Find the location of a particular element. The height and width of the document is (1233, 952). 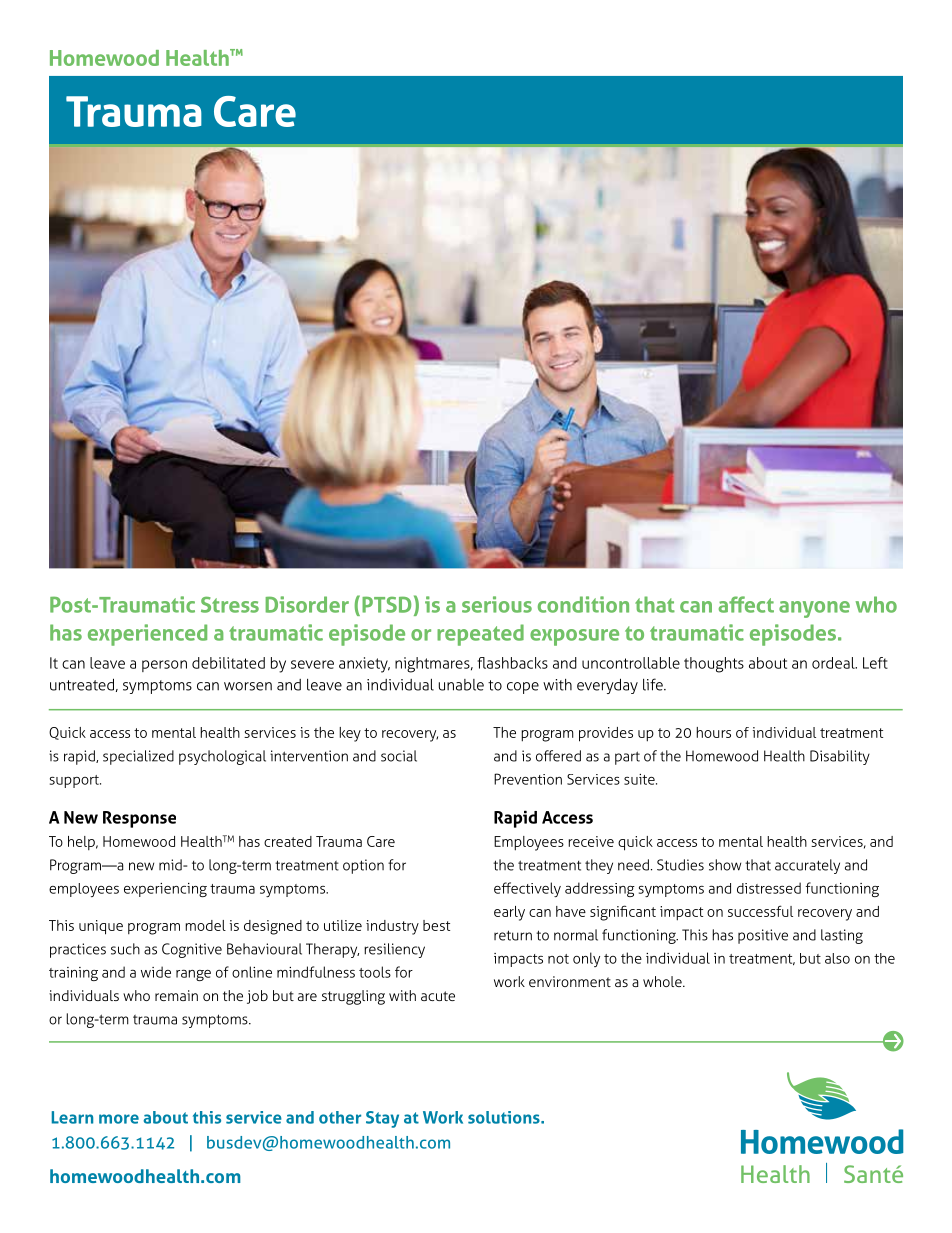

anyone is located at coordinates (814, 609).
